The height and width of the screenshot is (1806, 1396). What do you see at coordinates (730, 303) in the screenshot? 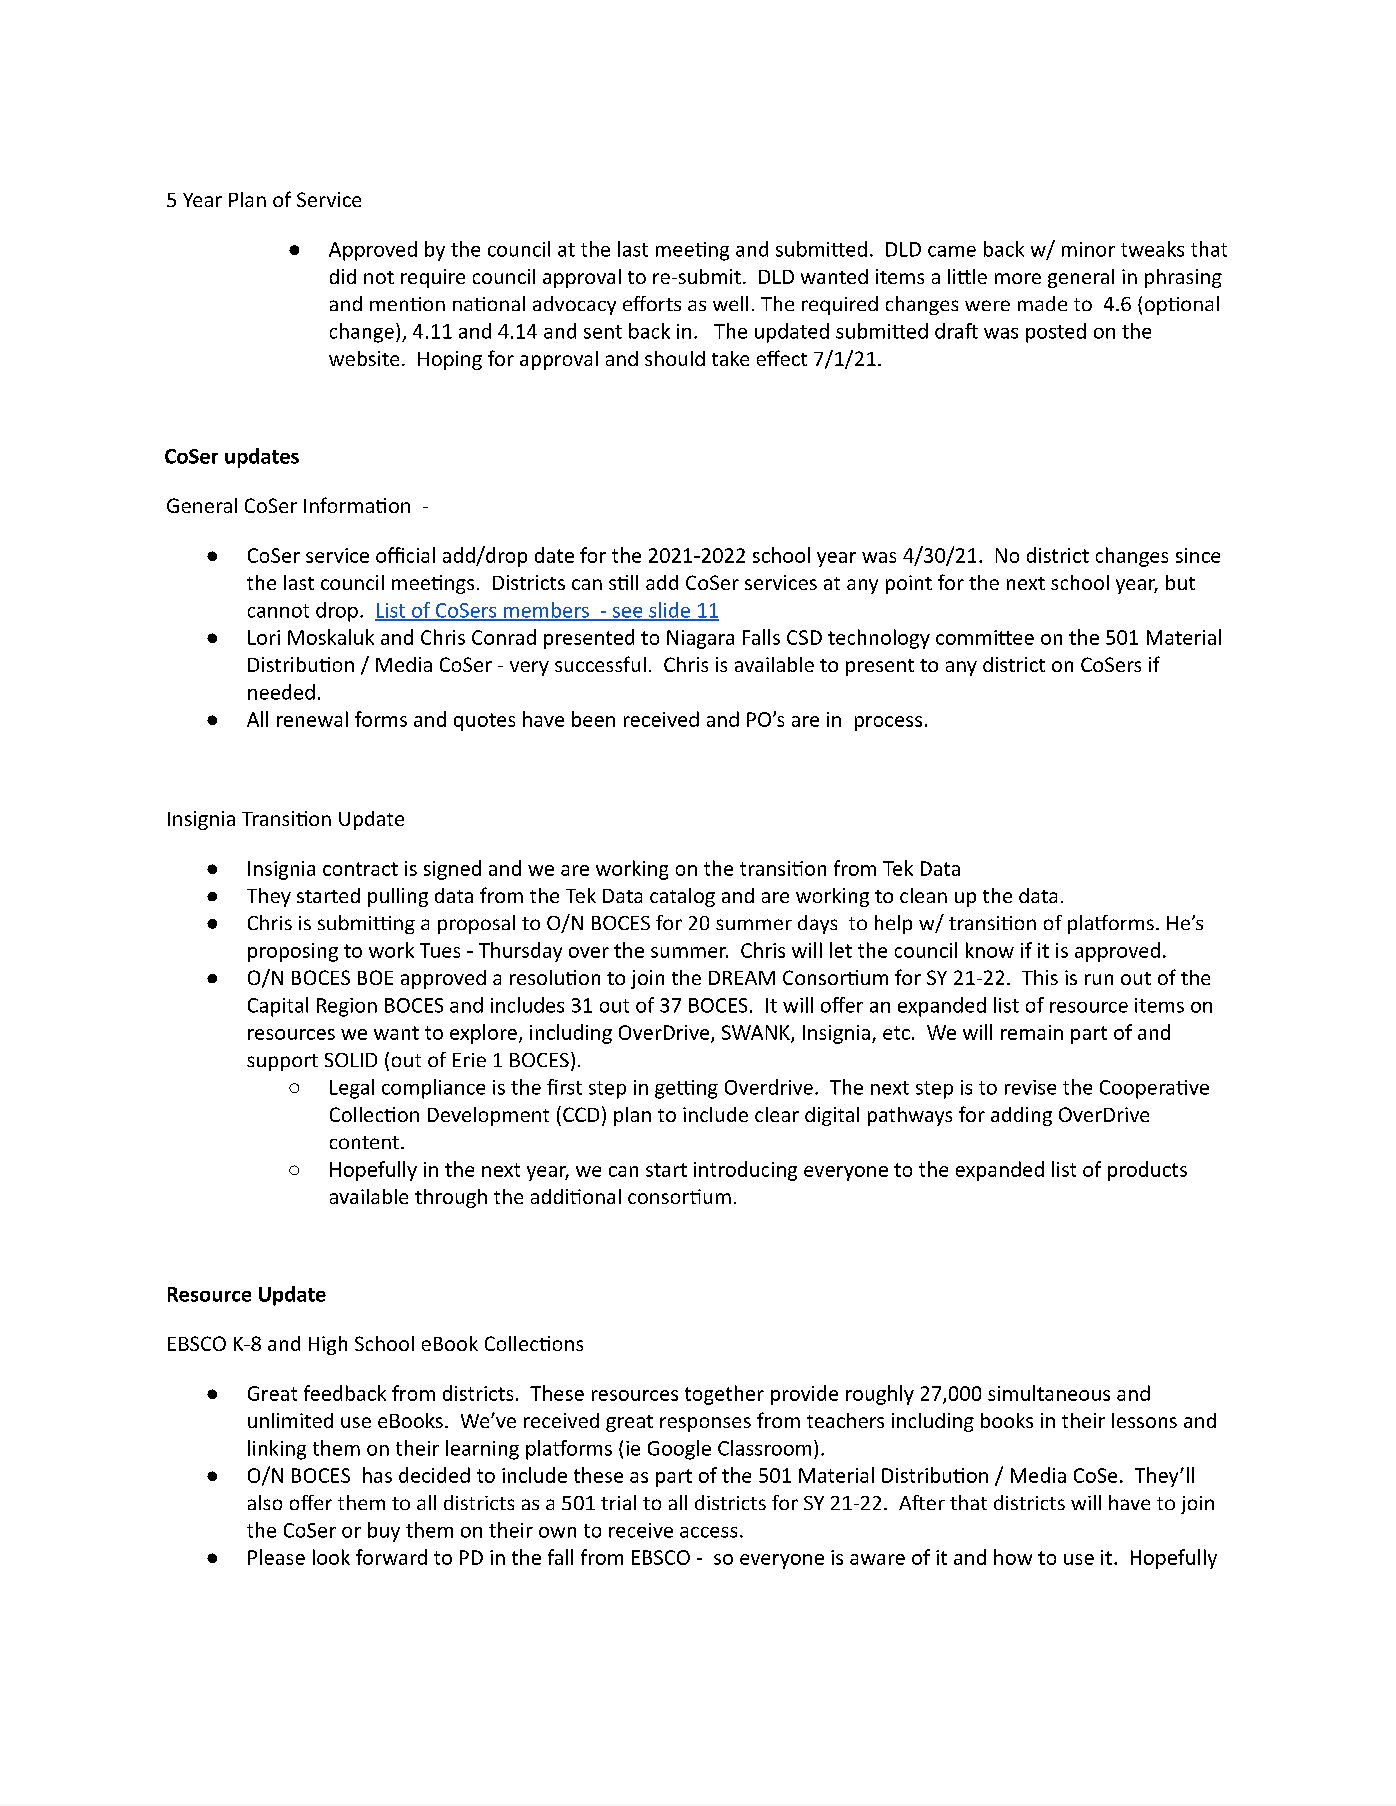
I see `well` at bounding box center [730, 303].
